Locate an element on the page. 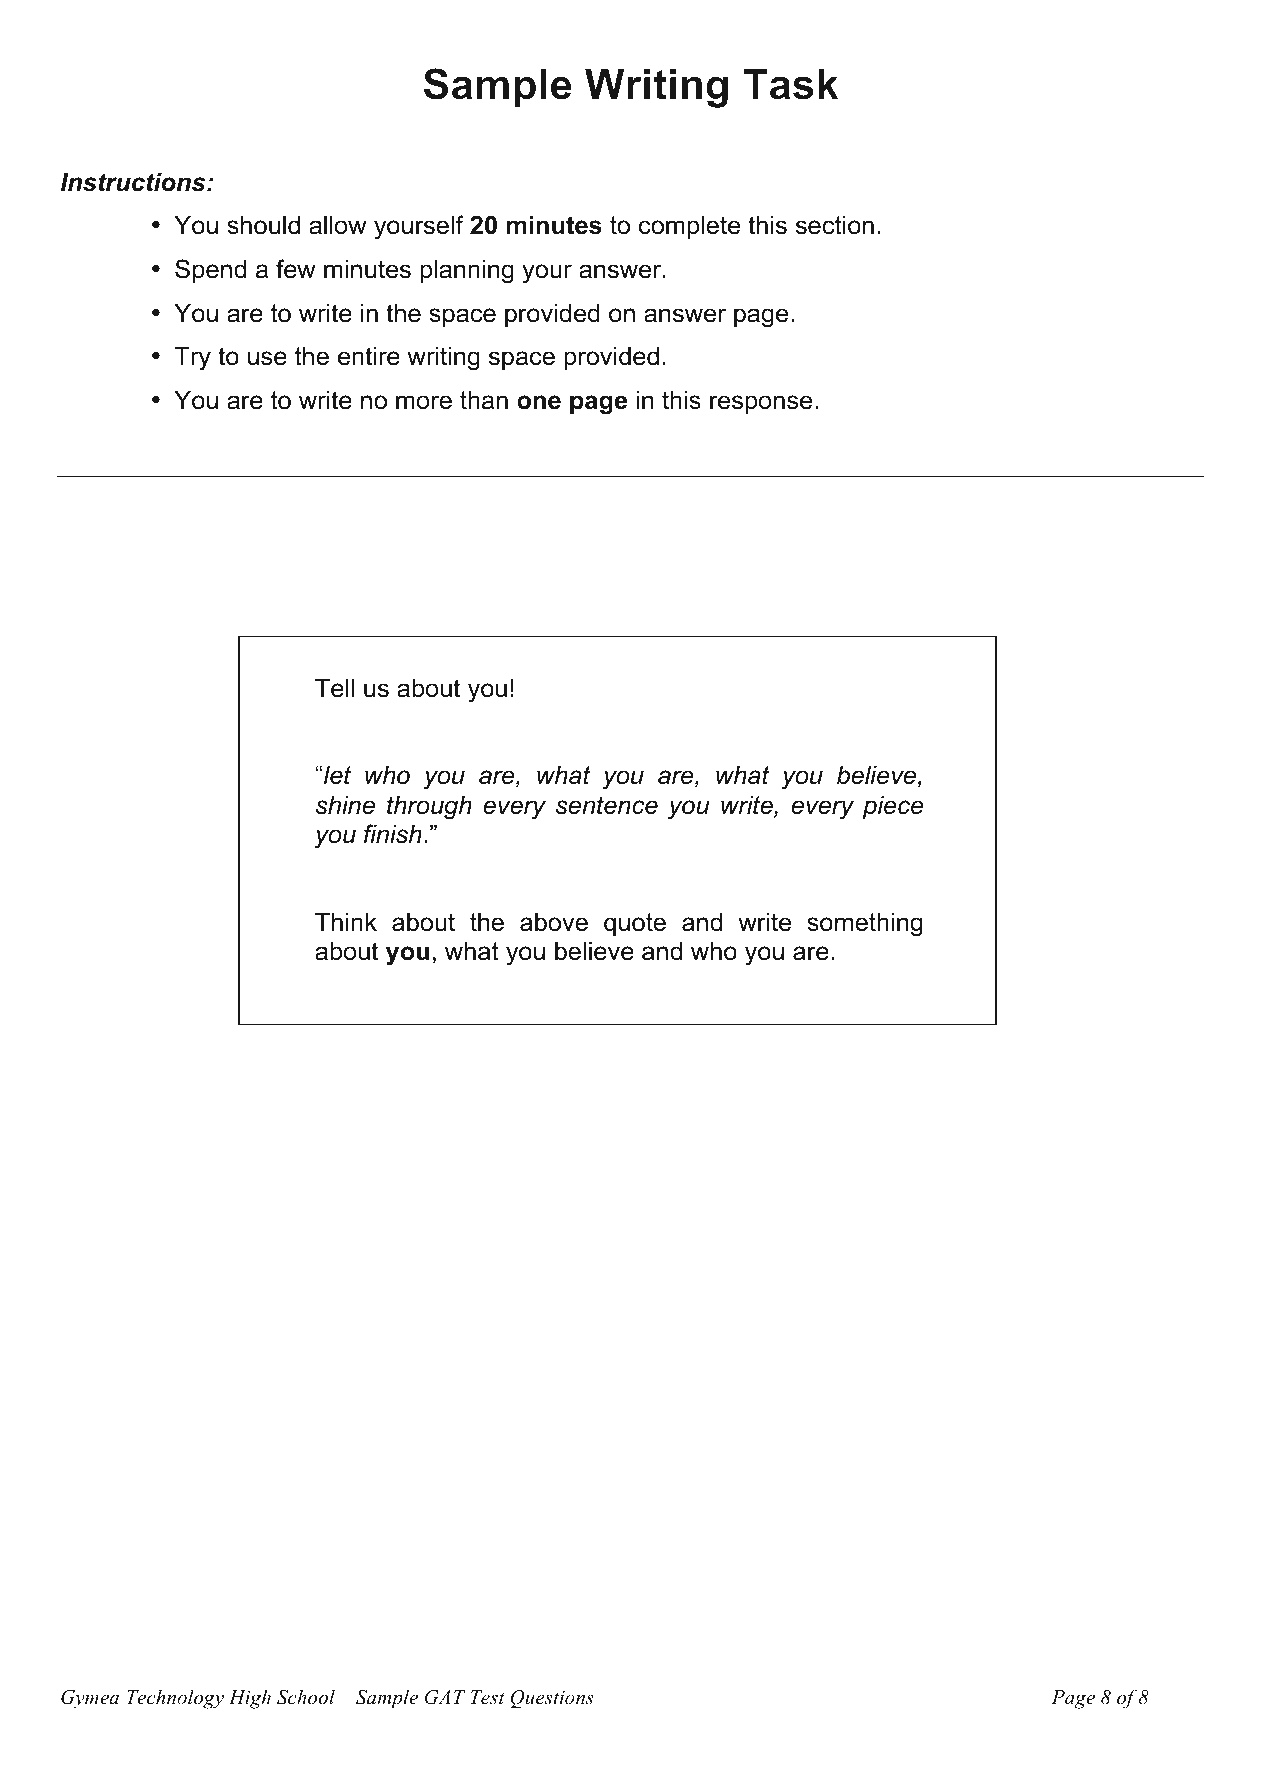 This document has width=1261, height=1785. Technology is located at coordinates (175, 1699).
